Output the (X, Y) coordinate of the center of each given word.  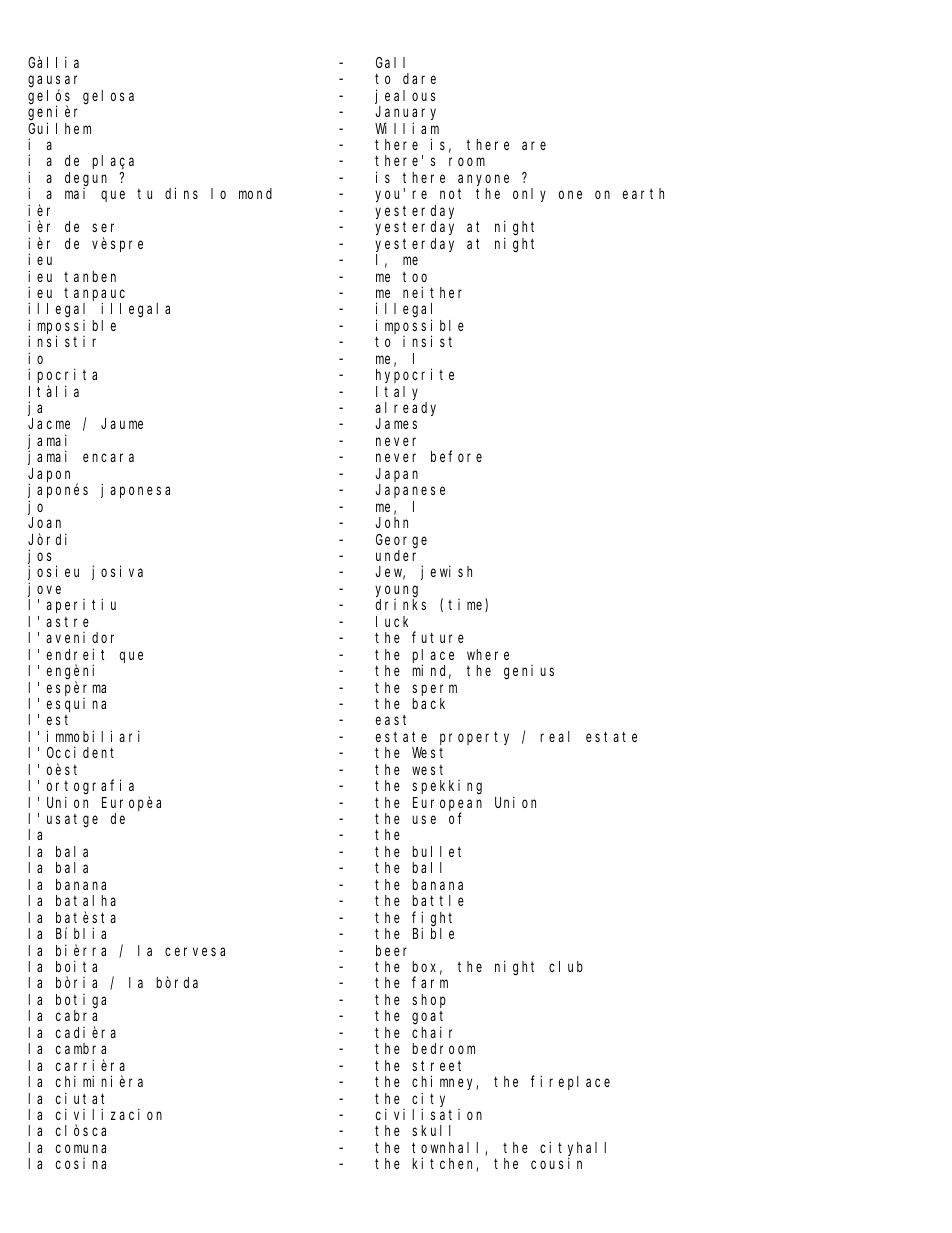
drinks (401, 604)
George (401, 541)
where (488, 654)
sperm (434, 690)
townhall (449, 1149)
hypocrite (415, 375)
